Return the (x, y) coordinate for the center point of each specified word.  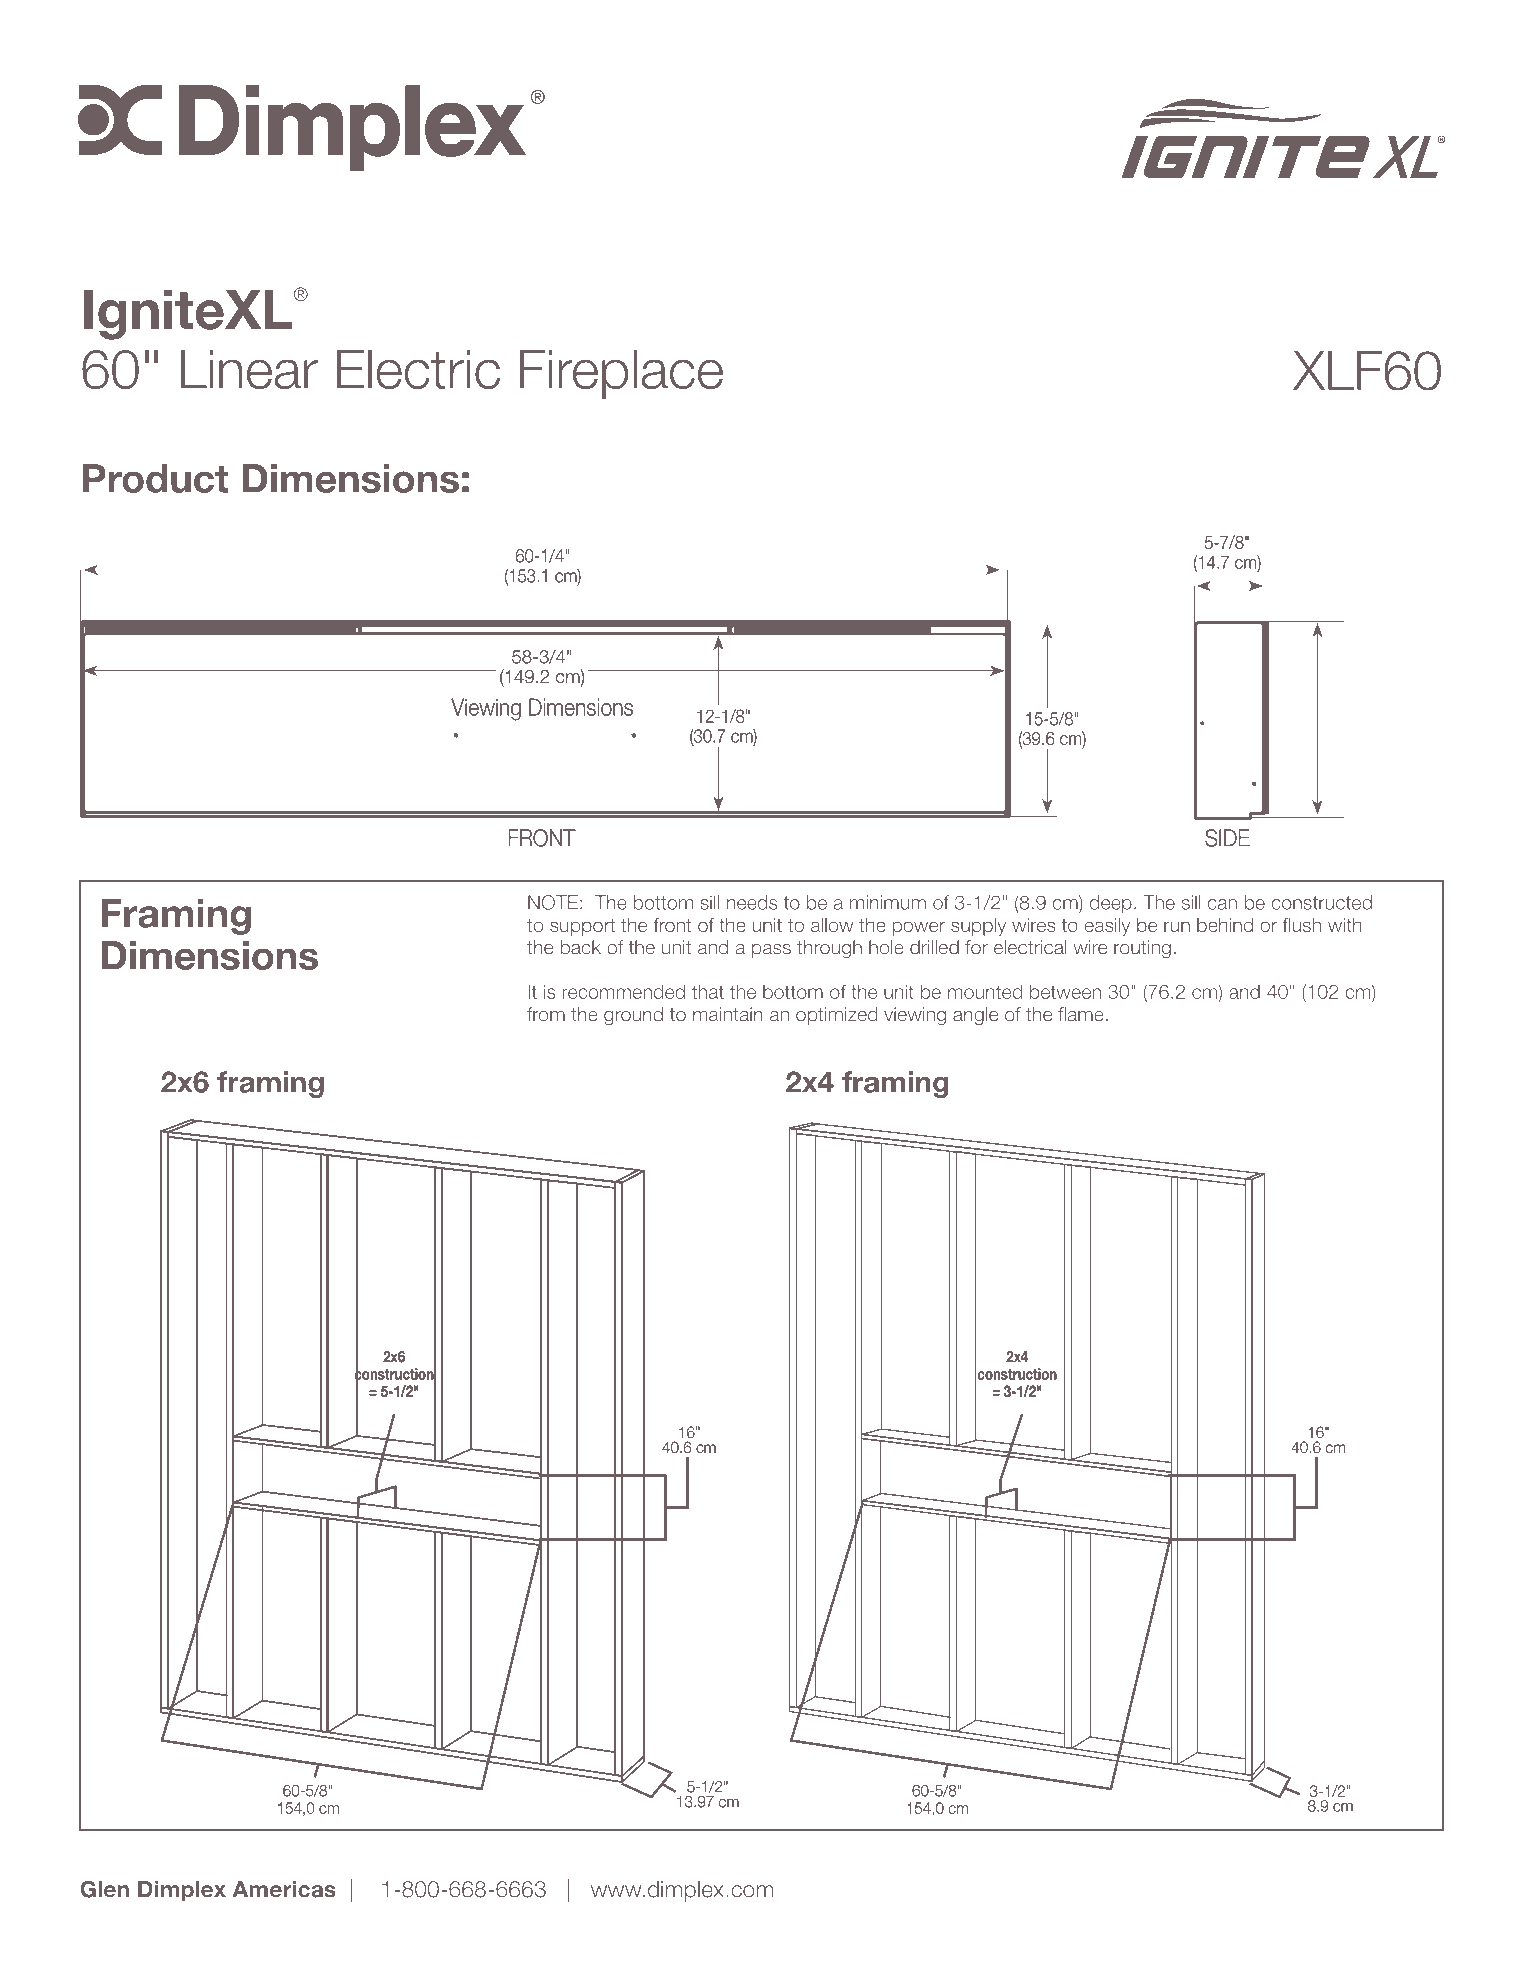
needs (752, 902)
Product (156, 478)
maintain (728, 1014)
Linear (249, 369)
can (1222, 904)
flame (1081, 1014)
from (546, 1014)
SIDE (1227, 838)
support (582, 927)
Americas (283, 1889)
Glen (104, 1889)
